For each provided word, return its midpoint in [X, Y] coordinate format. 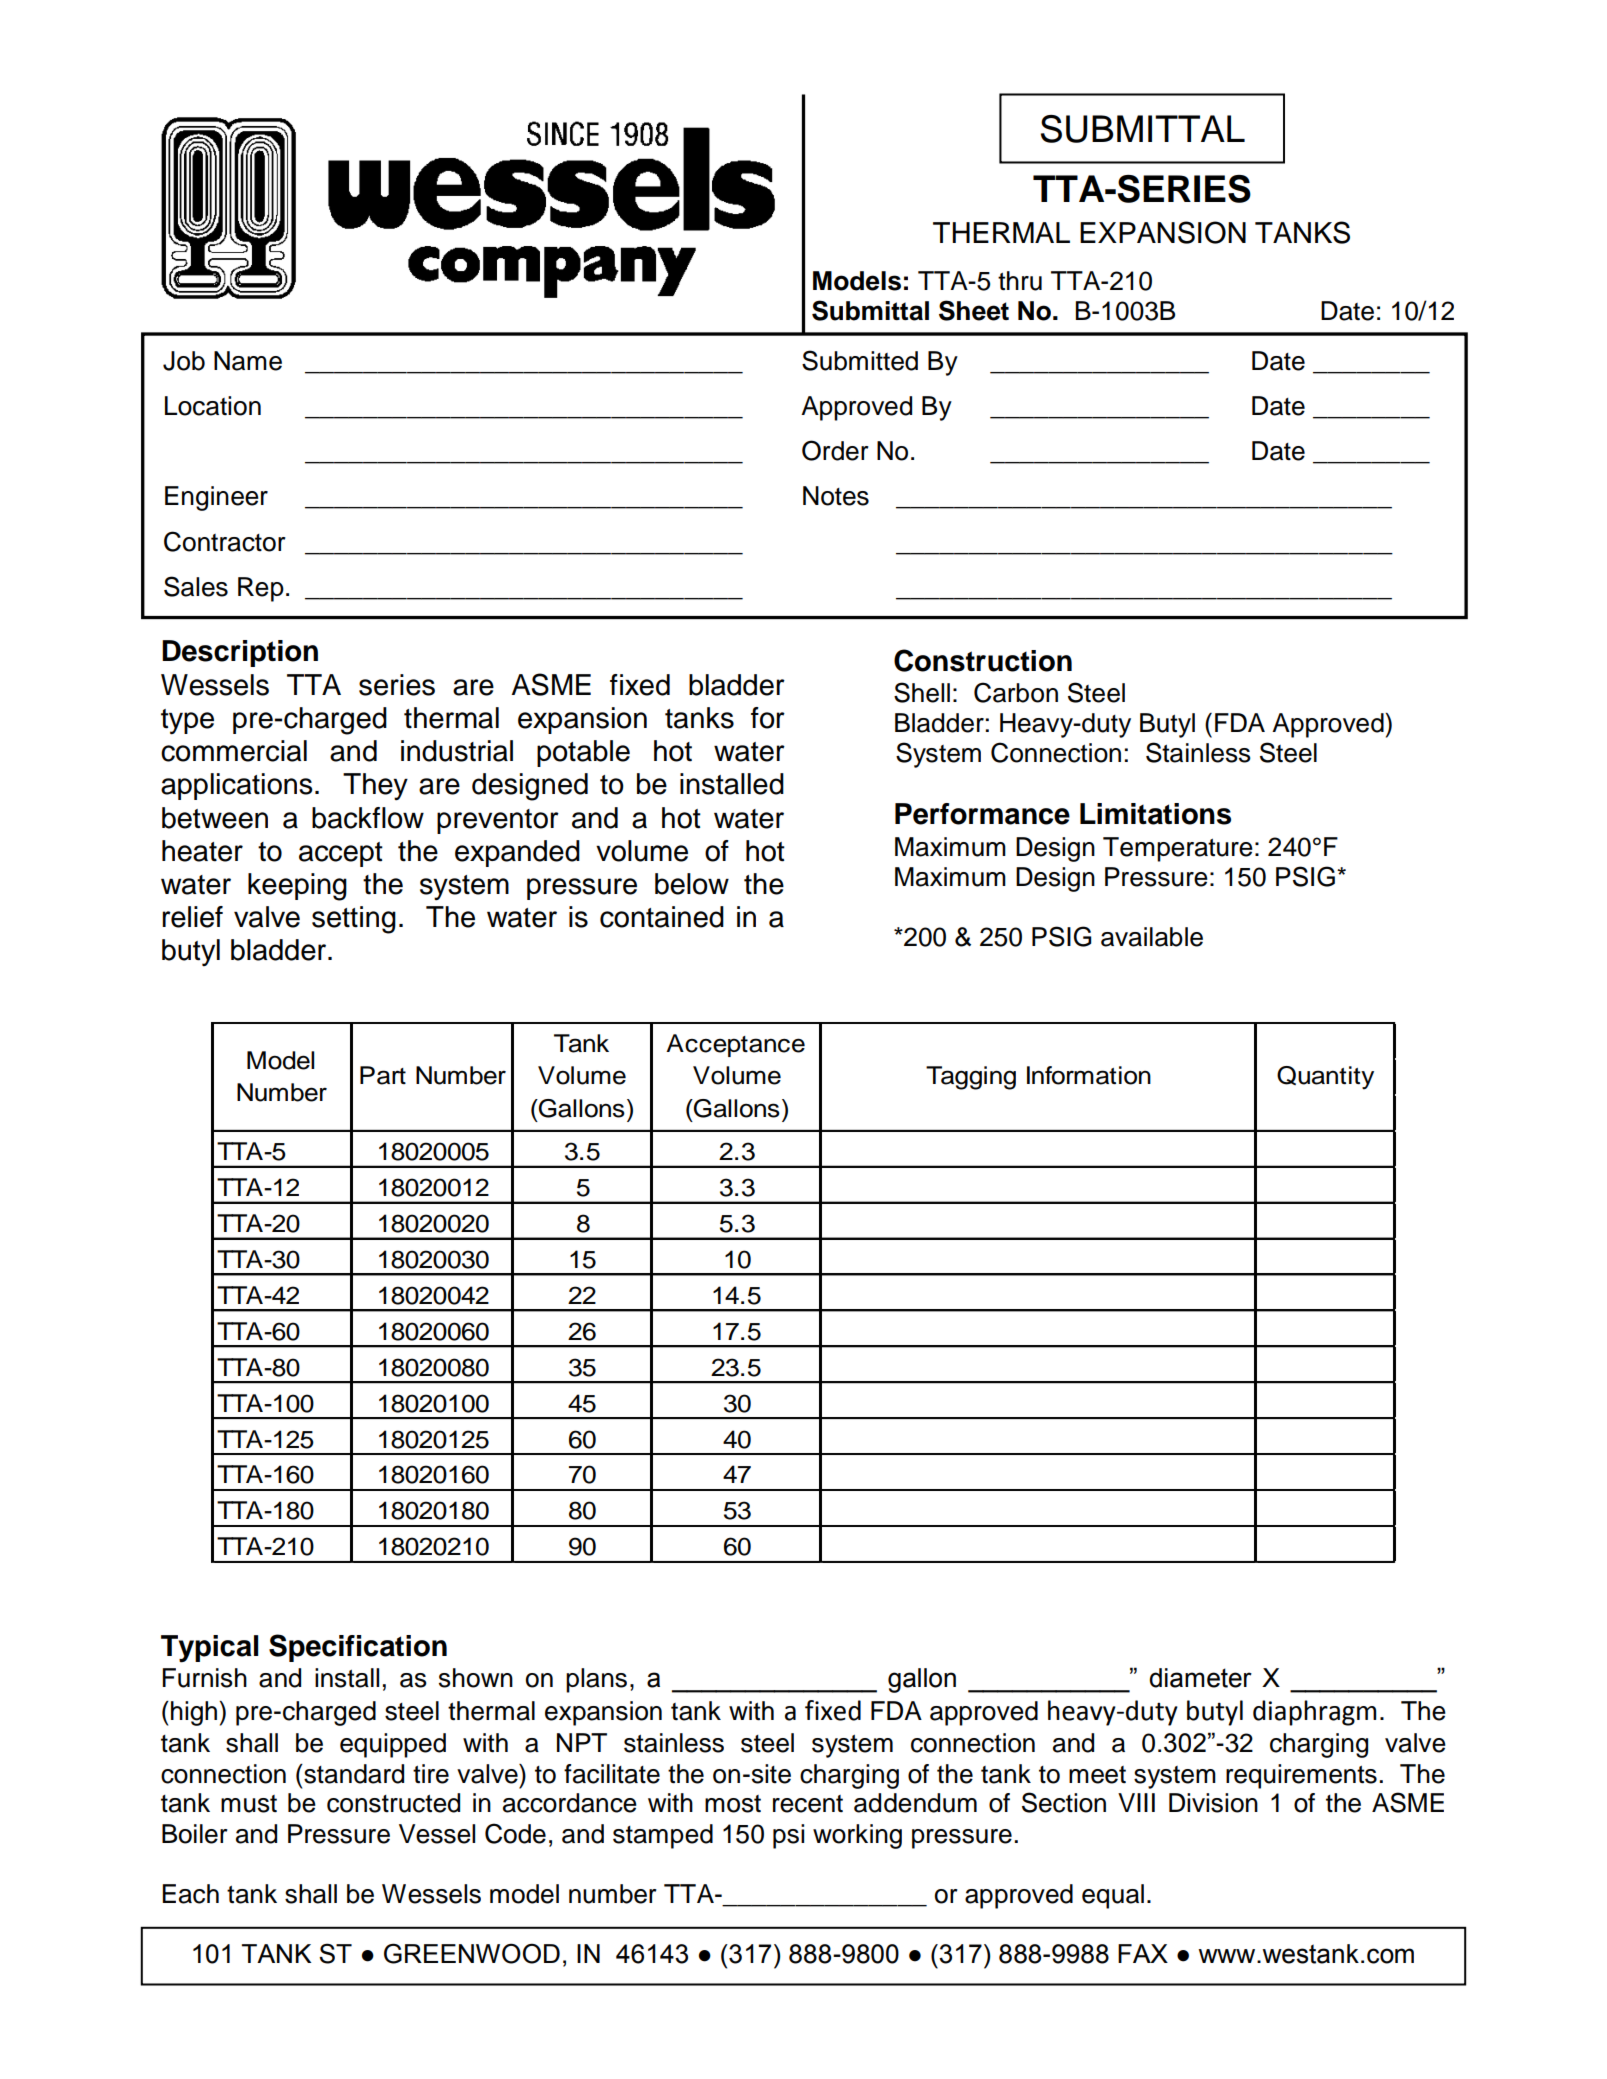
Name [248, 361]
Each [190, 1894]
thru [1020, 281]
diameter [1200, 1678]
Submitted [860, 360]
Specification [358, 1648]
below [692, 884]
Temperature [1178, 849]
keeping [297, 887]
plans [596, 1680]
